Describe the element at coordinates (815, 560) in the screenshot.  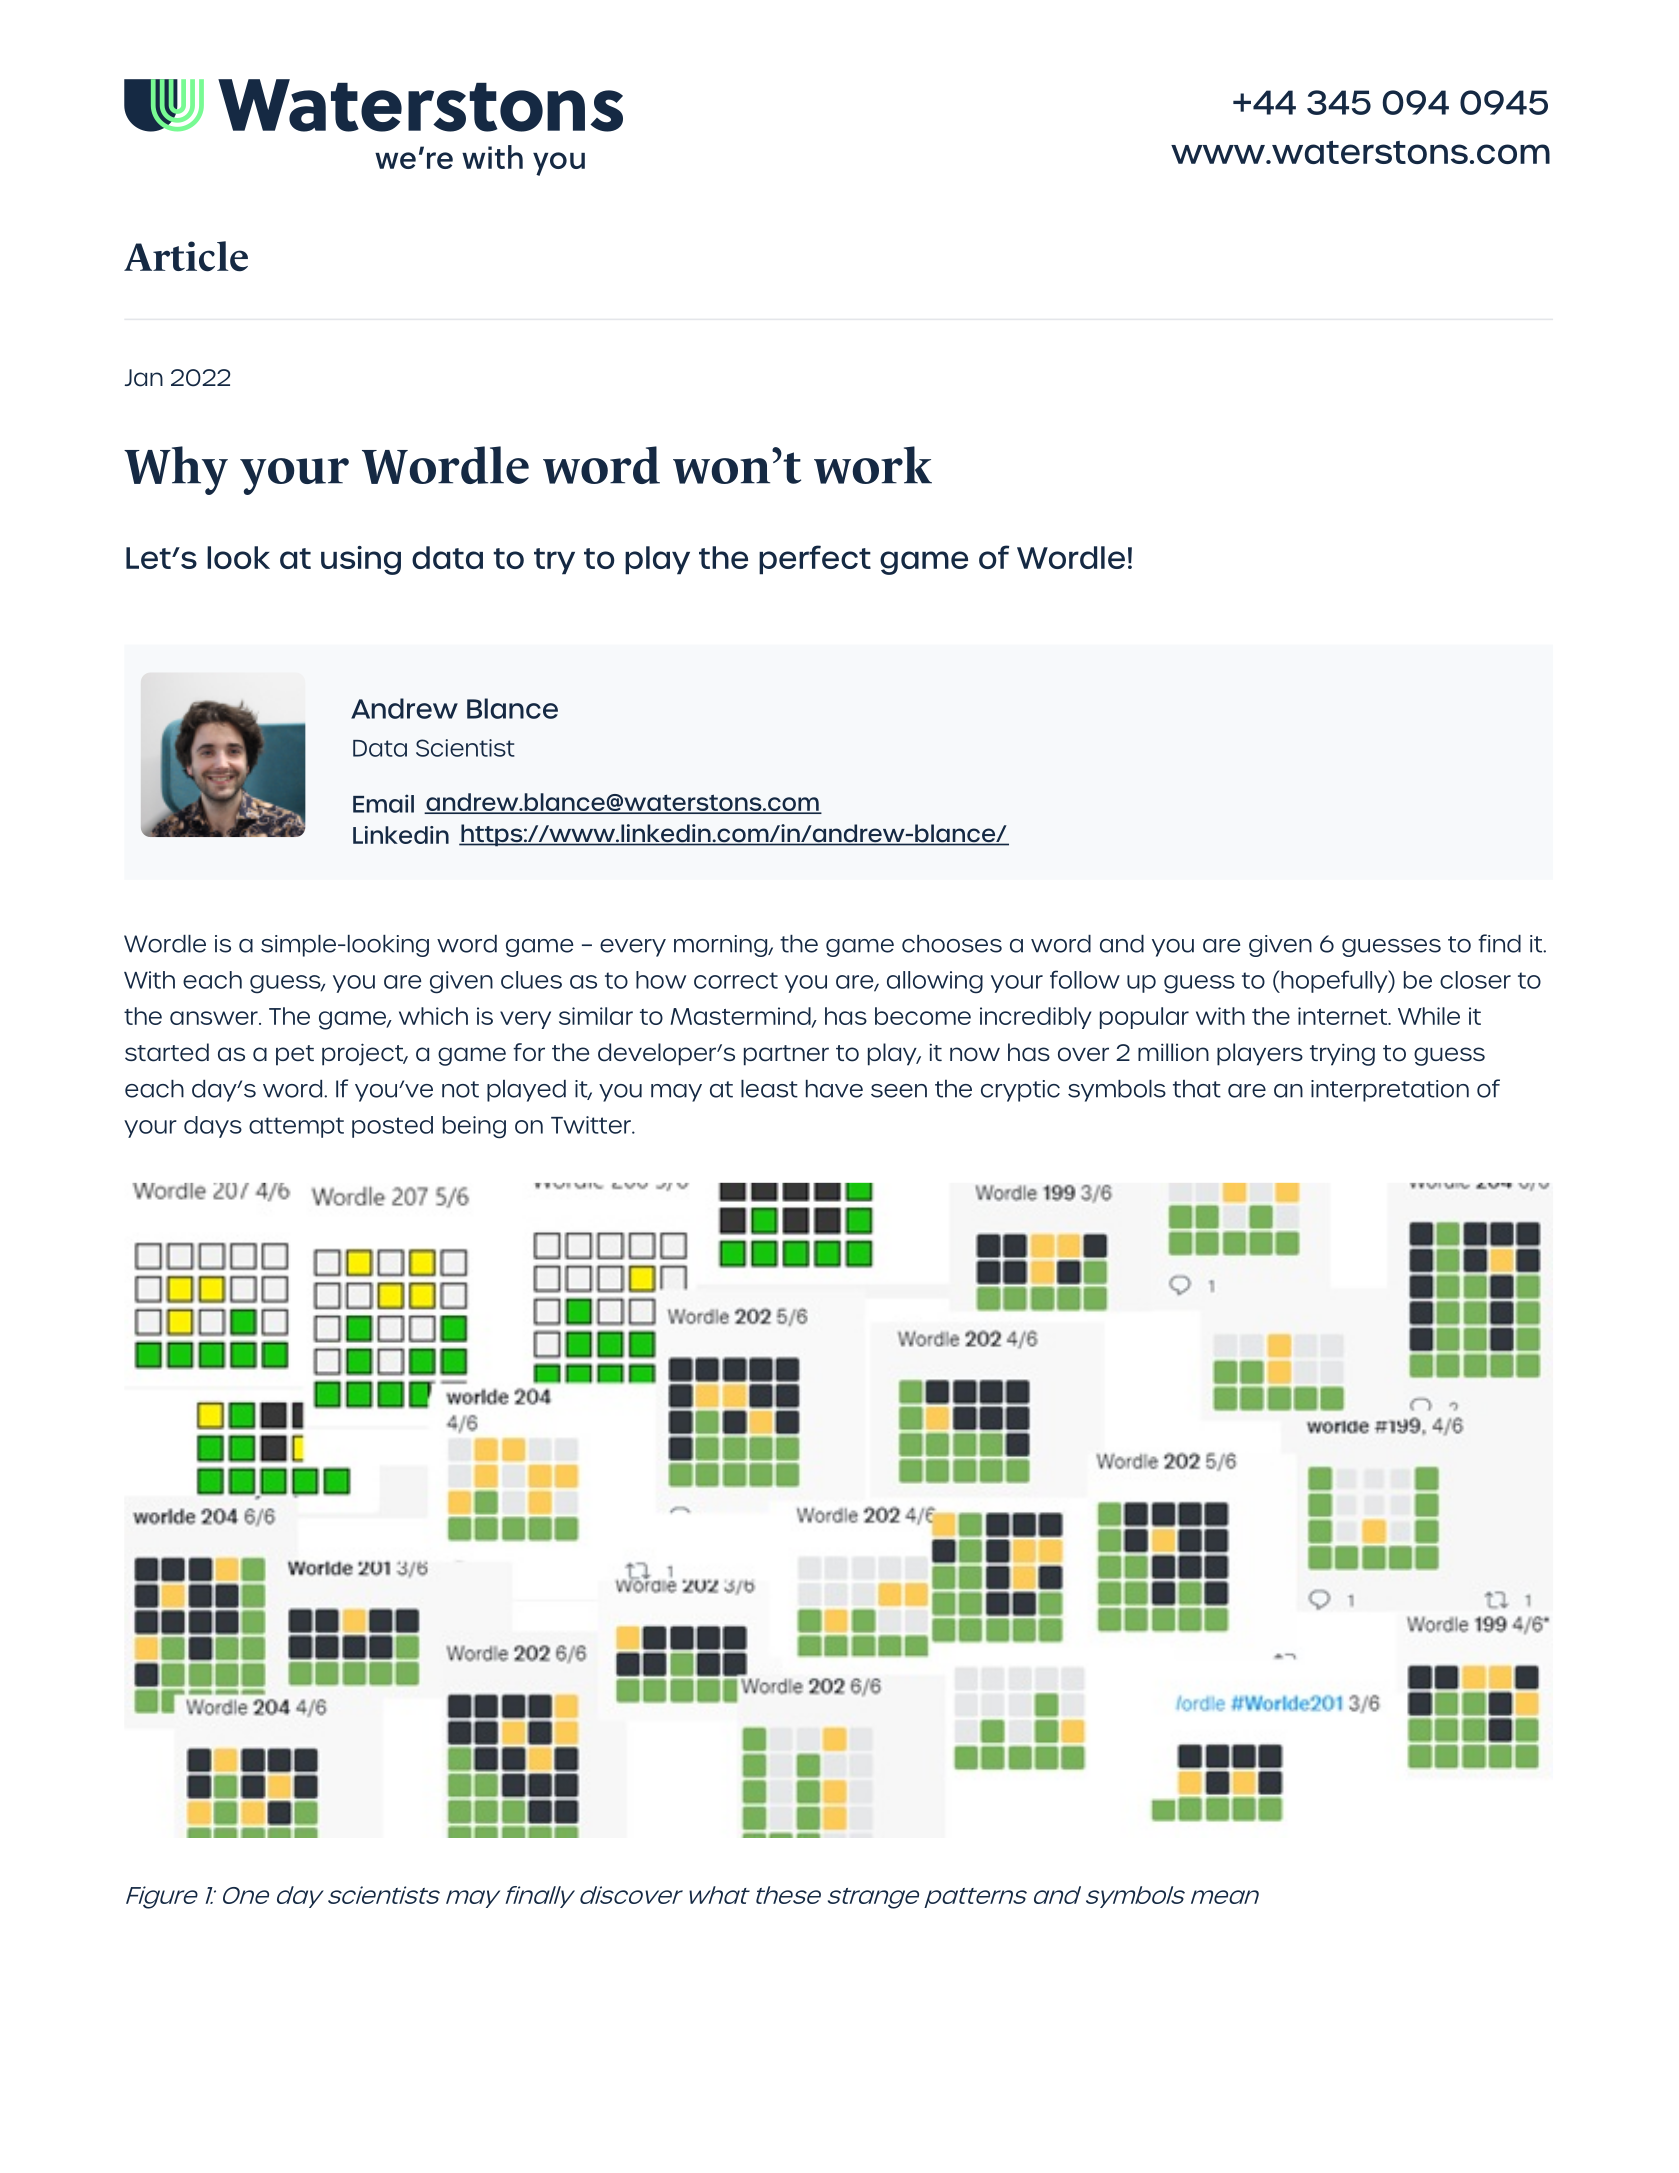
I see `perfect` at that location.
